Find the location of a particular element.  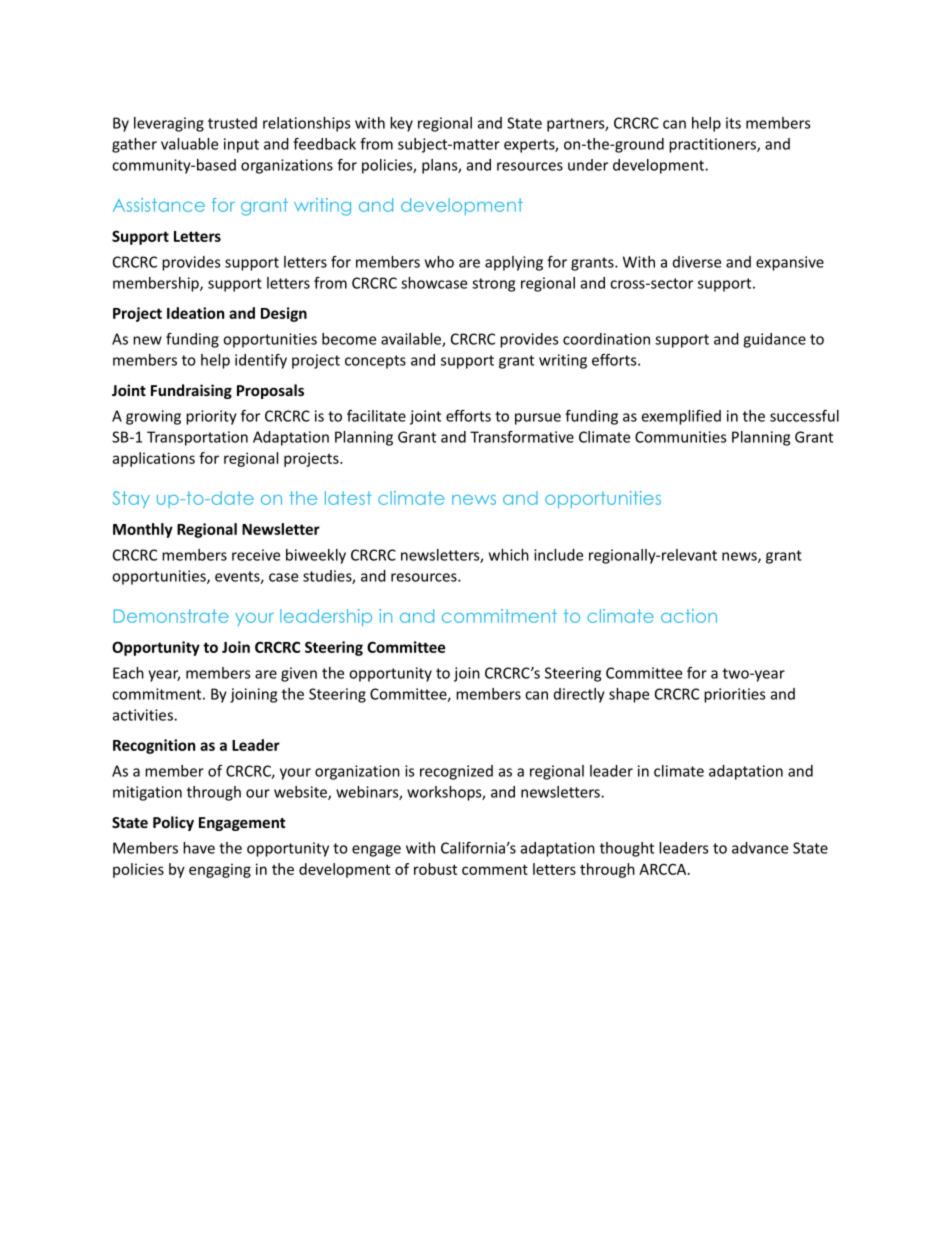

Each is located at coordinates (128, 673).
